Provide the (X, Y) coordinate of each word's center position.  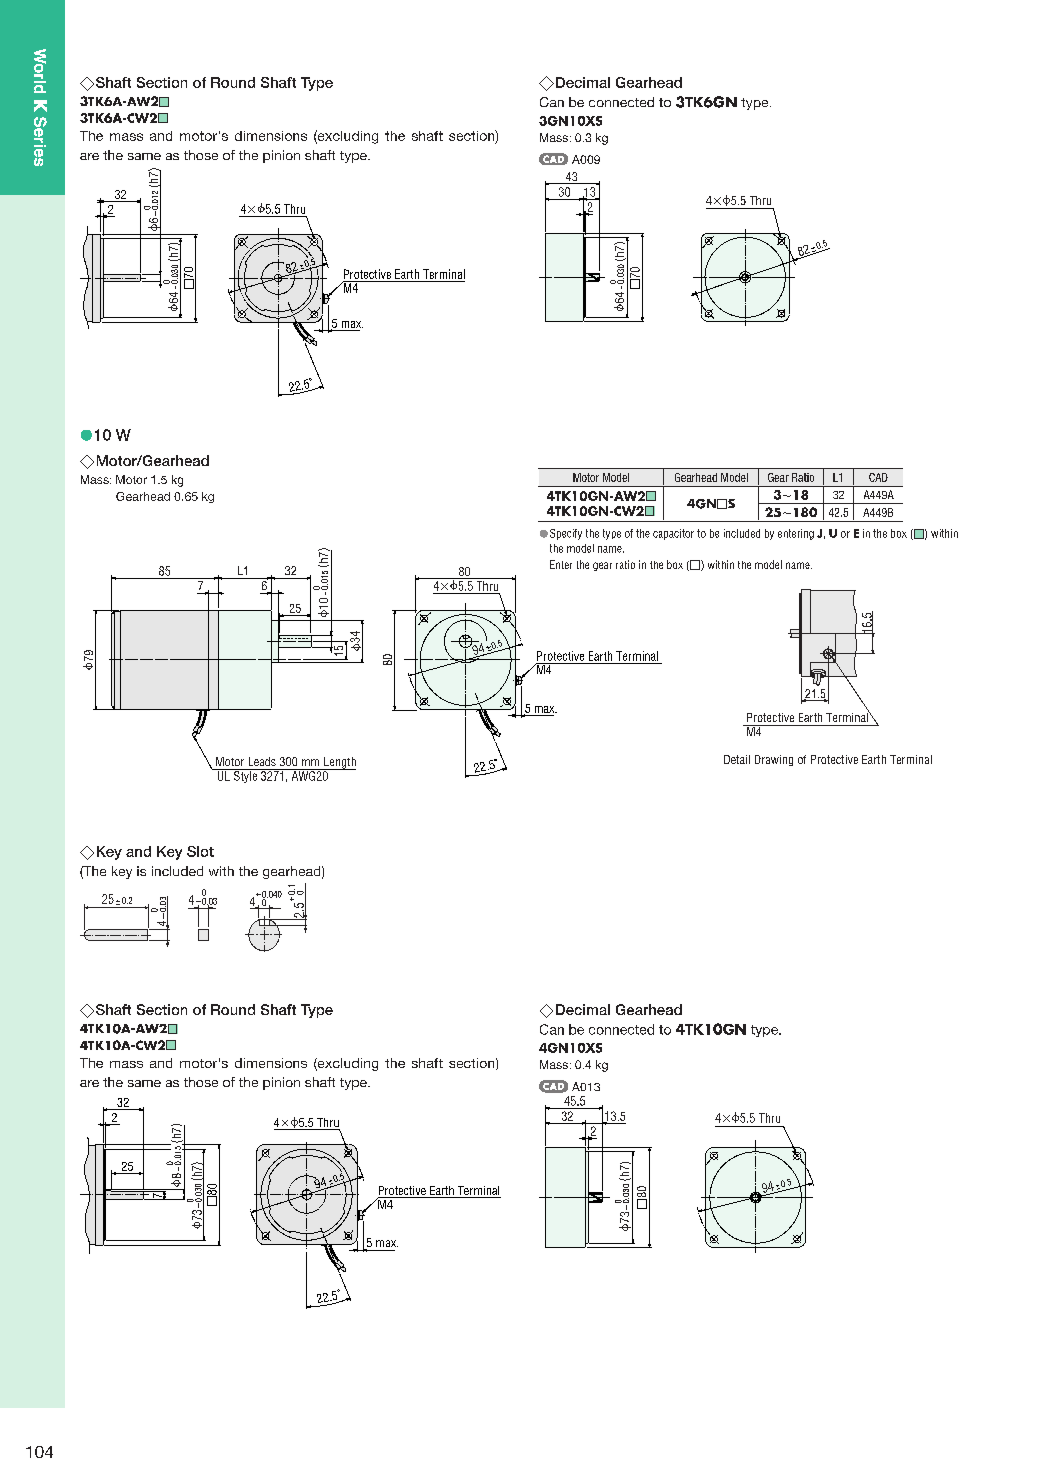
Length (339, 763)
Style (245, 776)
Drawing (774, 760)
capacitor (673, 534)
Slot (200, 851)
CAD (878, 477)
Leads (262, 761)
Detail (737, 759)
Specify (566, 534)
